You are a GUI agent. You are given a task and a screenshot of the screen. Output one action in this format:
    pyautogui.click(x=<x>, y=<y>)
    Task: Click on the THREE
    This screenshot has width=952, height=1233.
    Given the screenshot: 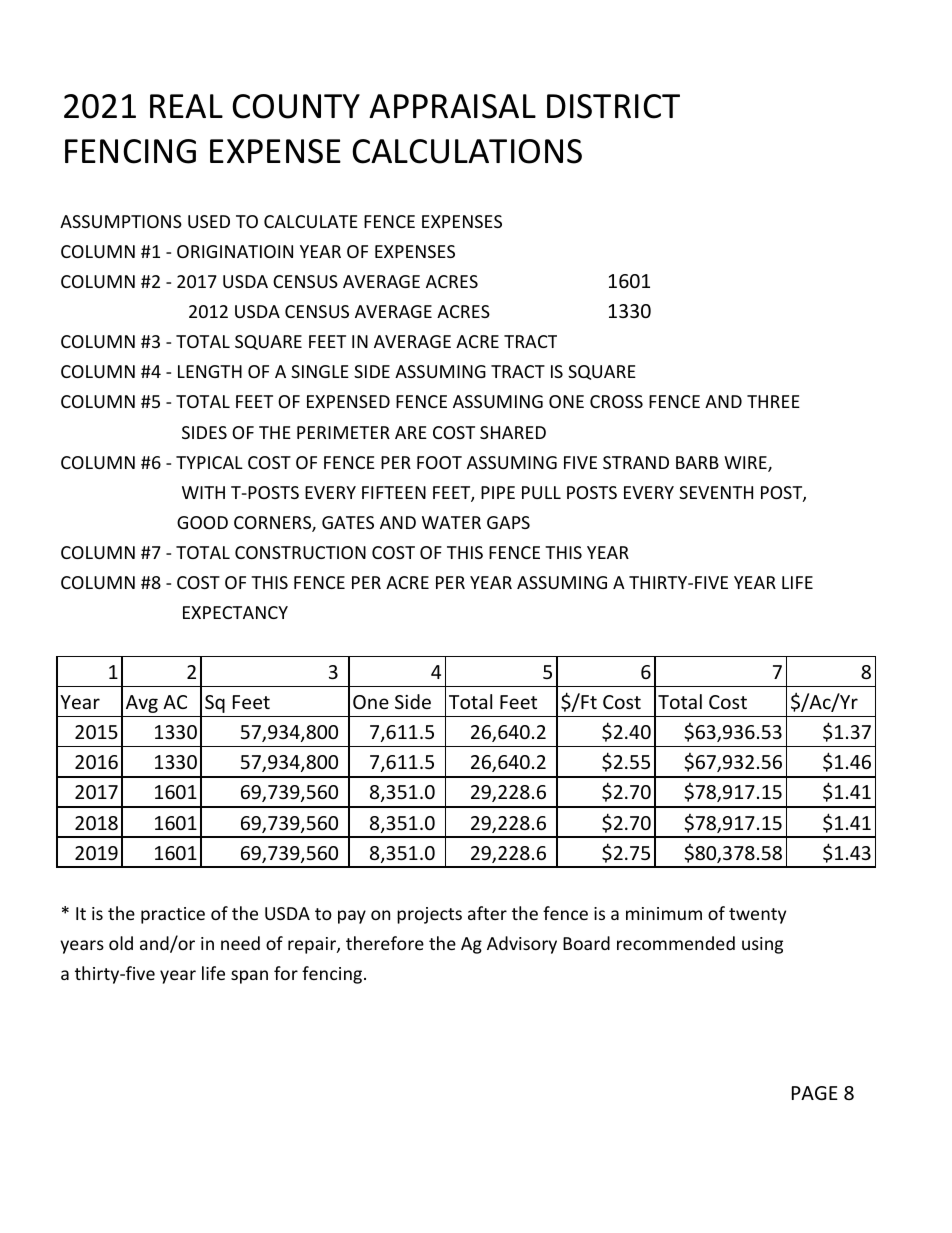 What is the action you would take?
    pyautogui.click(x=773, y=401)
